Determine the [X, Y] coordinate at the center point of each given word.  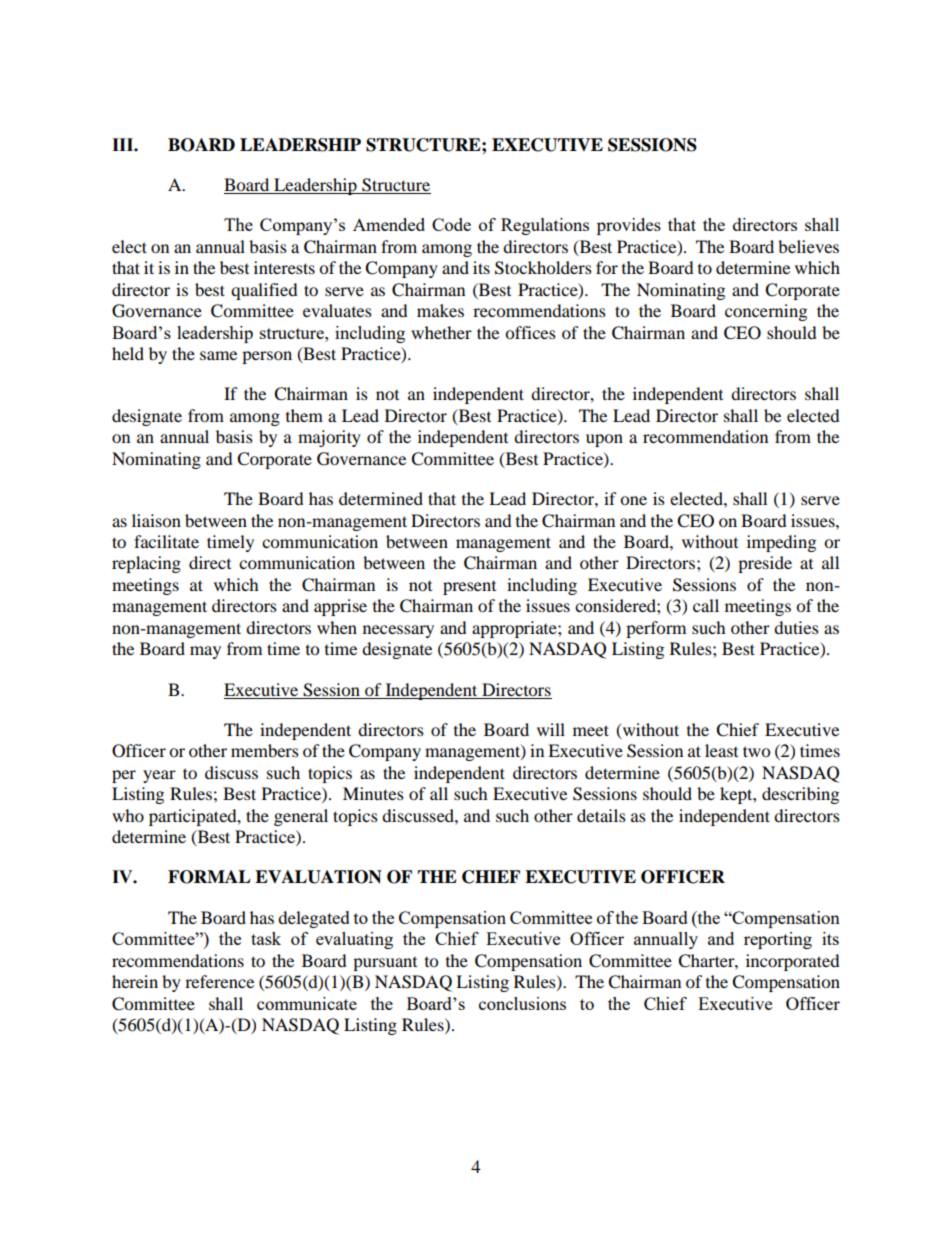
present [469, 588]
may [205, 652]
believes [808, 246]
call [706, 605]
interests [284, 267]
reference [219, 981]
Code [451, 224]
